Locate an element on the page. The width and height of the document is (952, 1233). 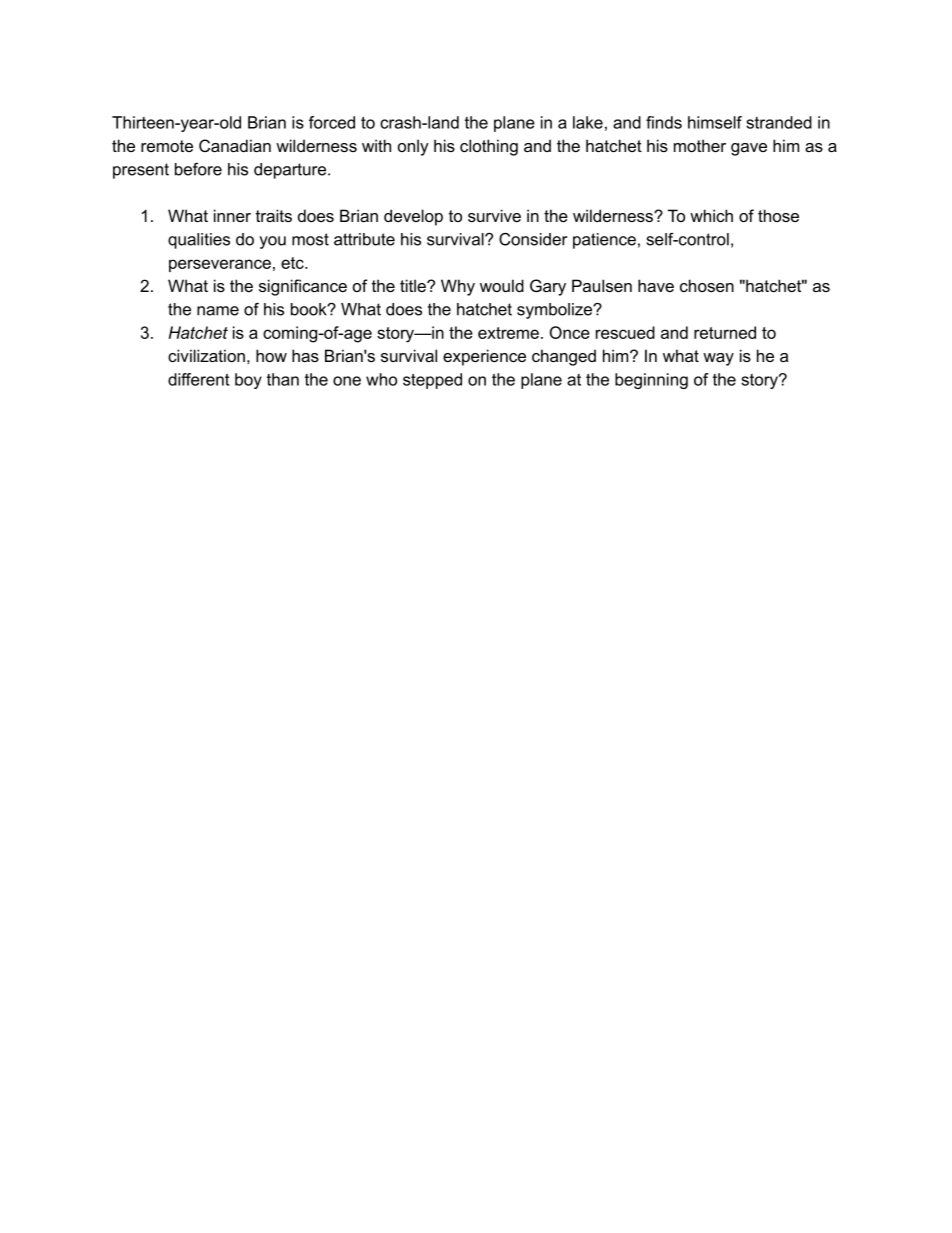
stepped is located at coordinates (432, 381).
